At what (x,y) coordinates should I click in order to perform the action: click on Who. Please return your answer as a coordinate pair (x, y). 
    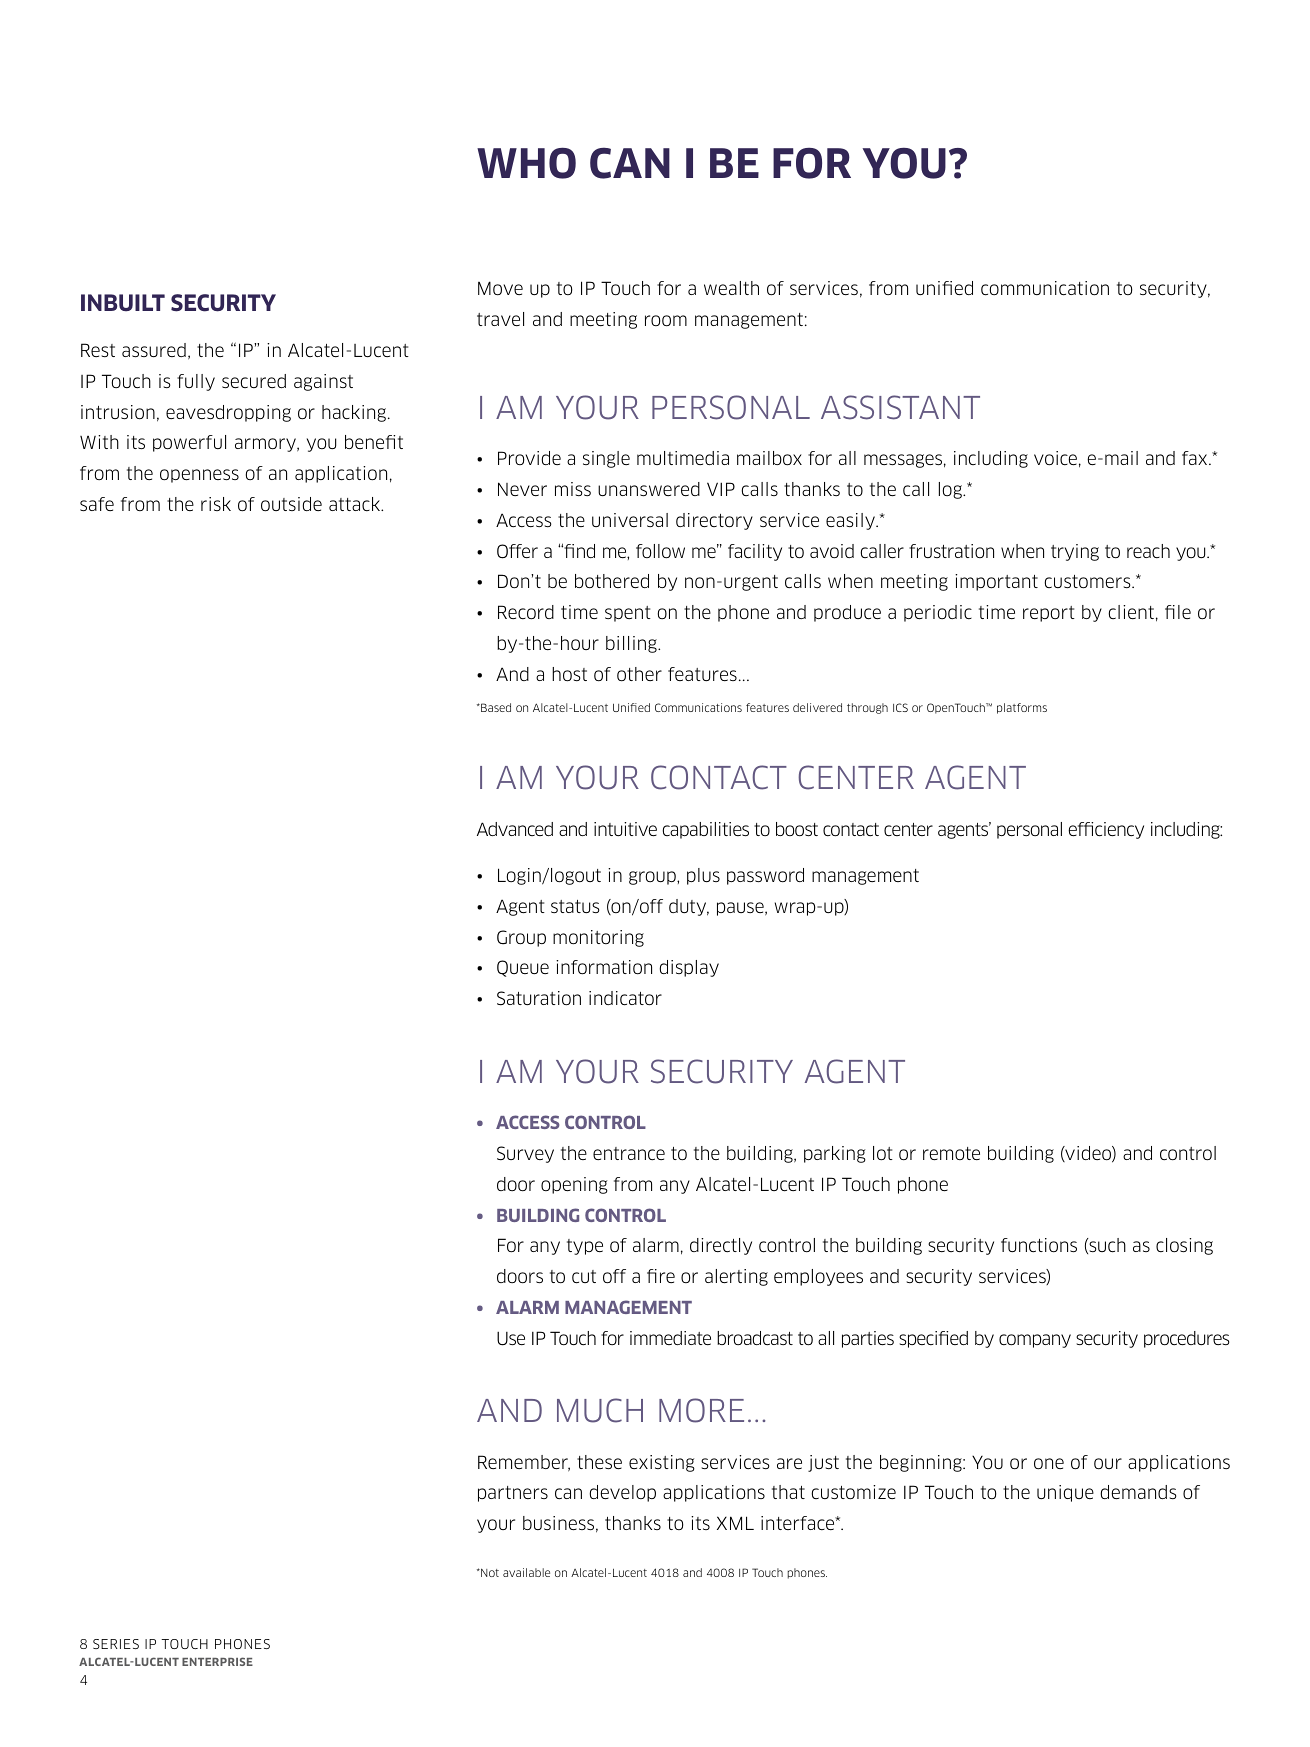
    Looking at the image, I should click on (526, 163).
